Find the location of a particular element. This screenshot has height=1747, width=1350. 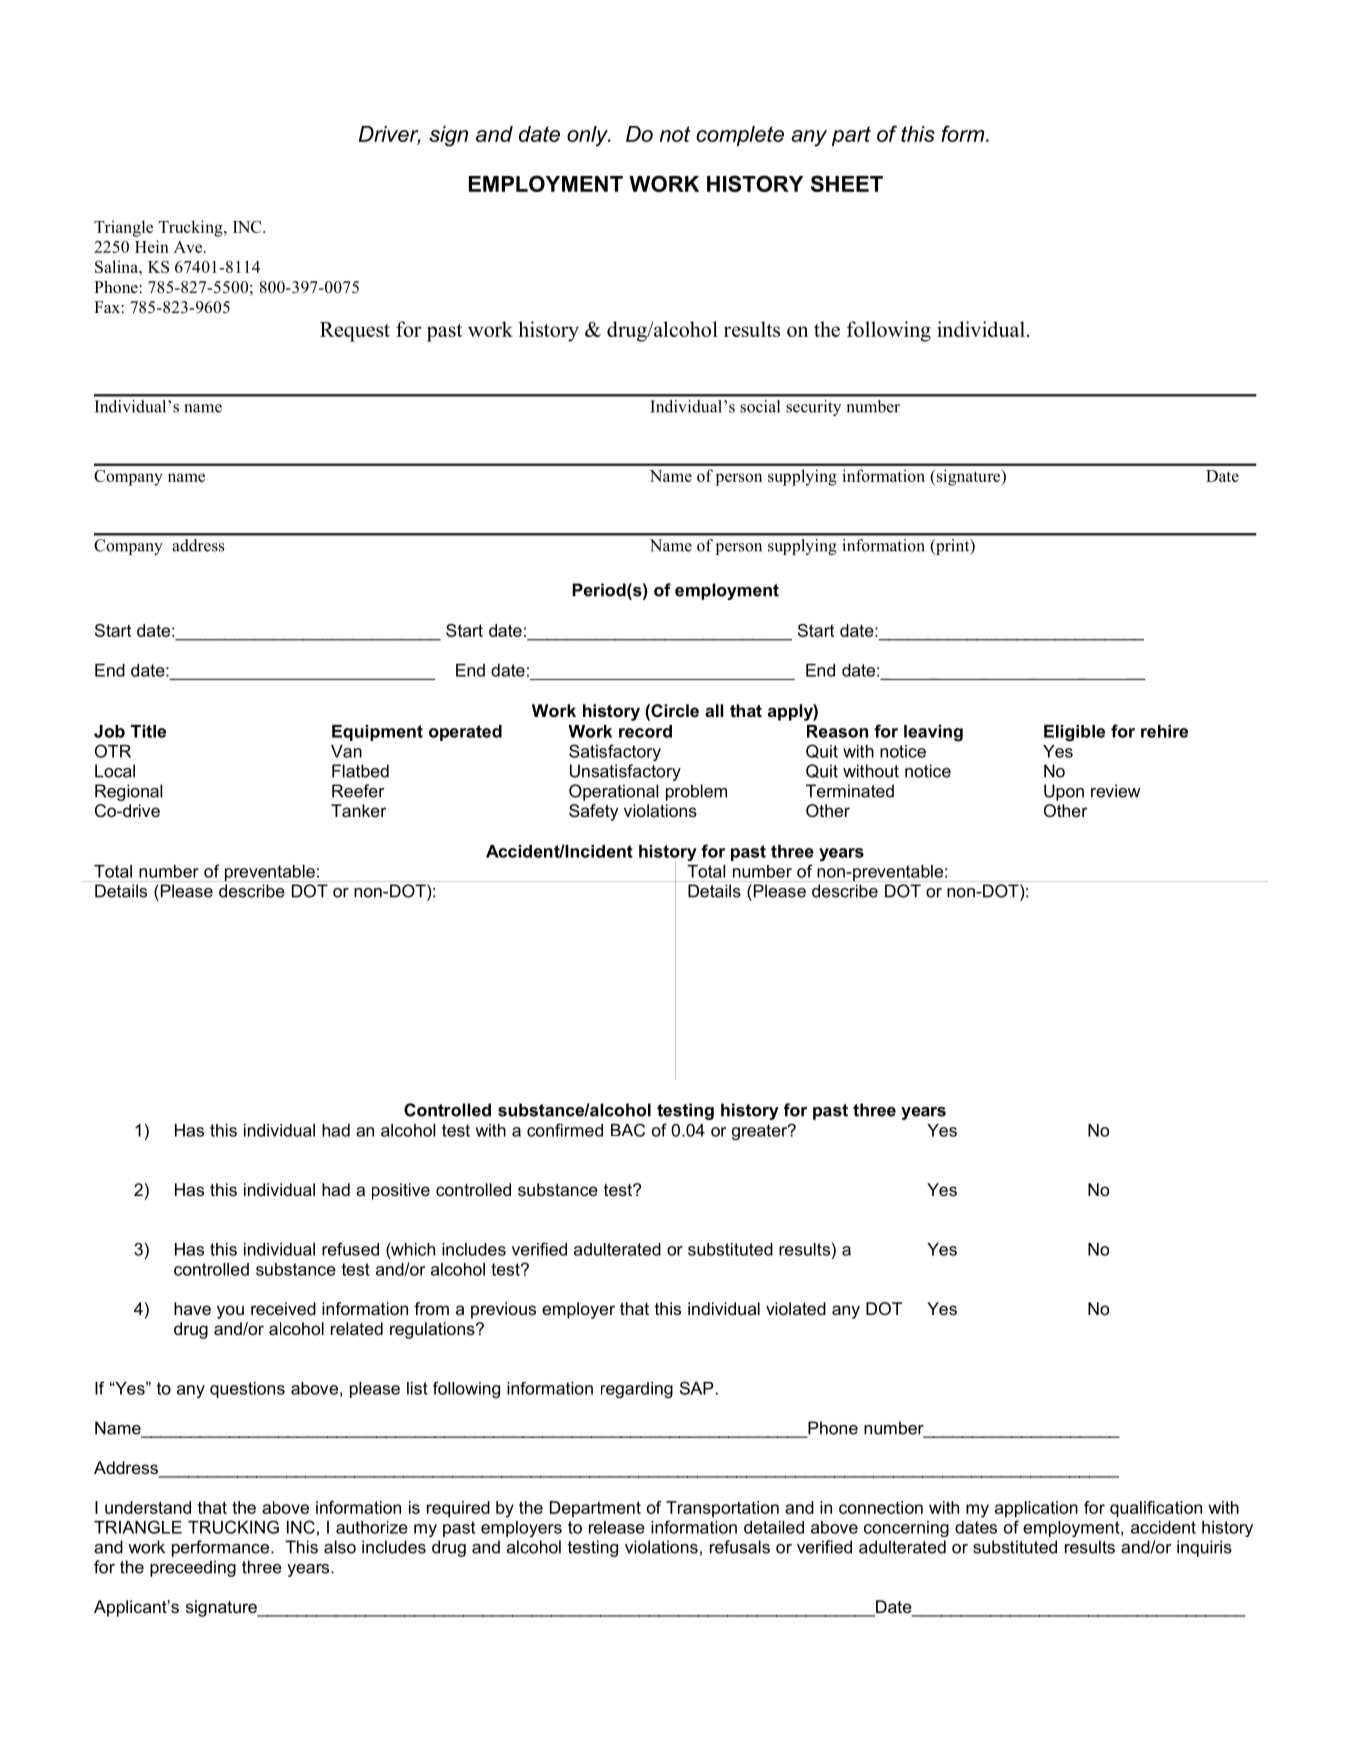

release is located at coordinates (617, 1527).
